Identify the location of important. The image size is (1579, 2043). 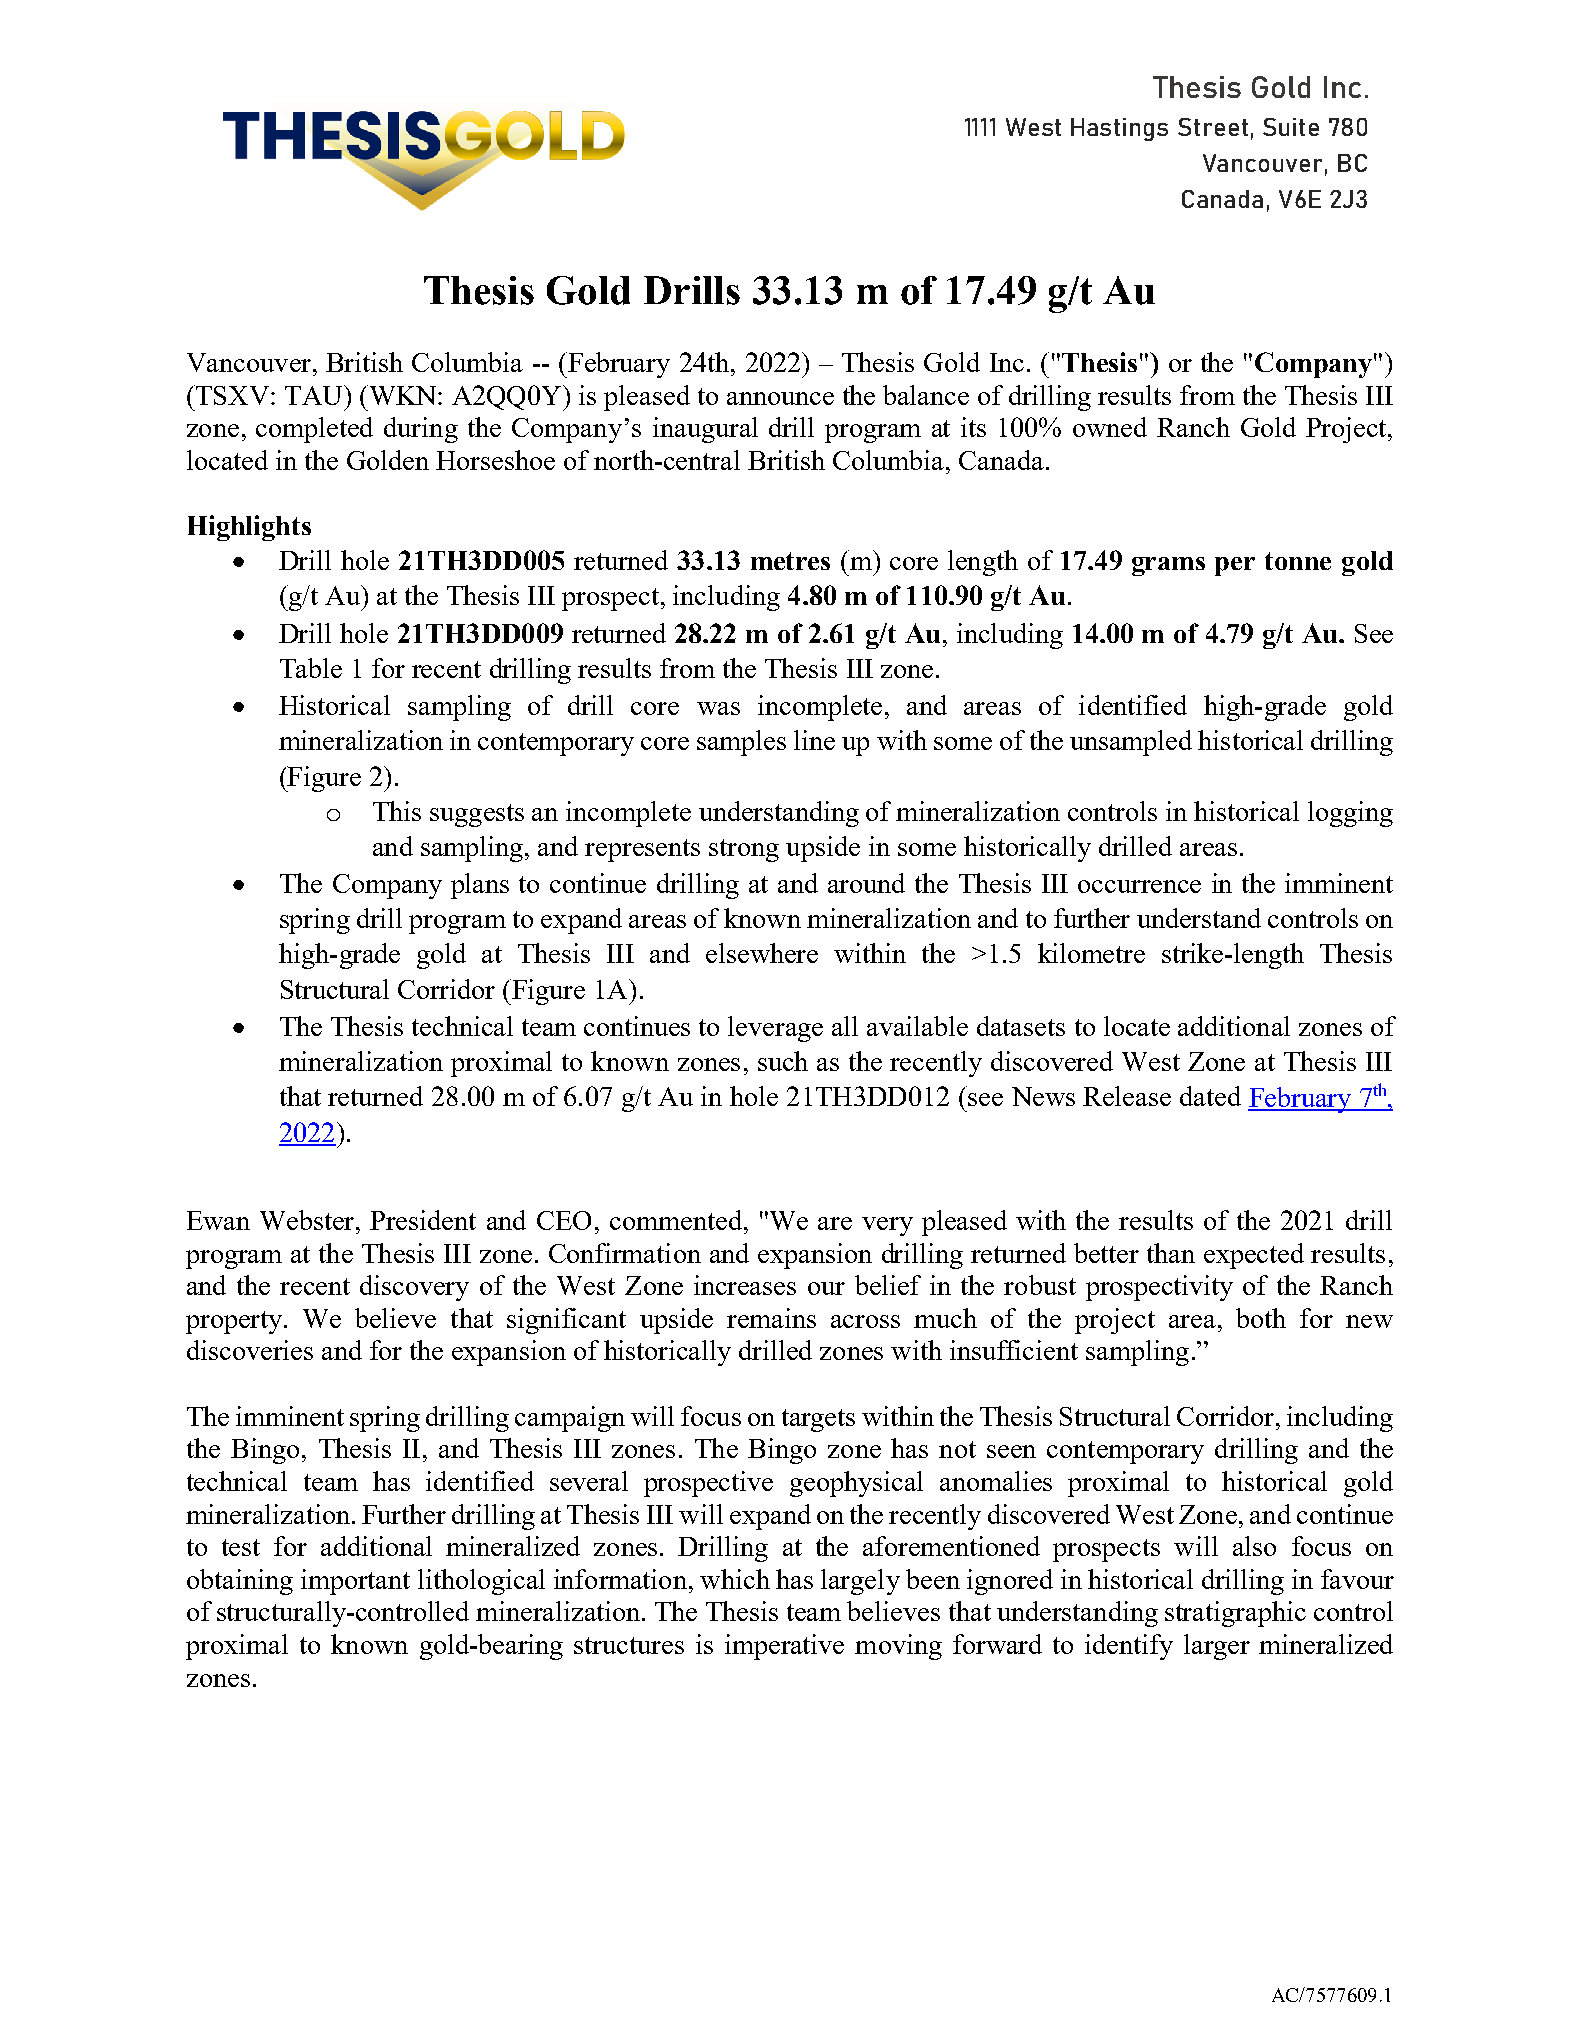
(355, 1582).
